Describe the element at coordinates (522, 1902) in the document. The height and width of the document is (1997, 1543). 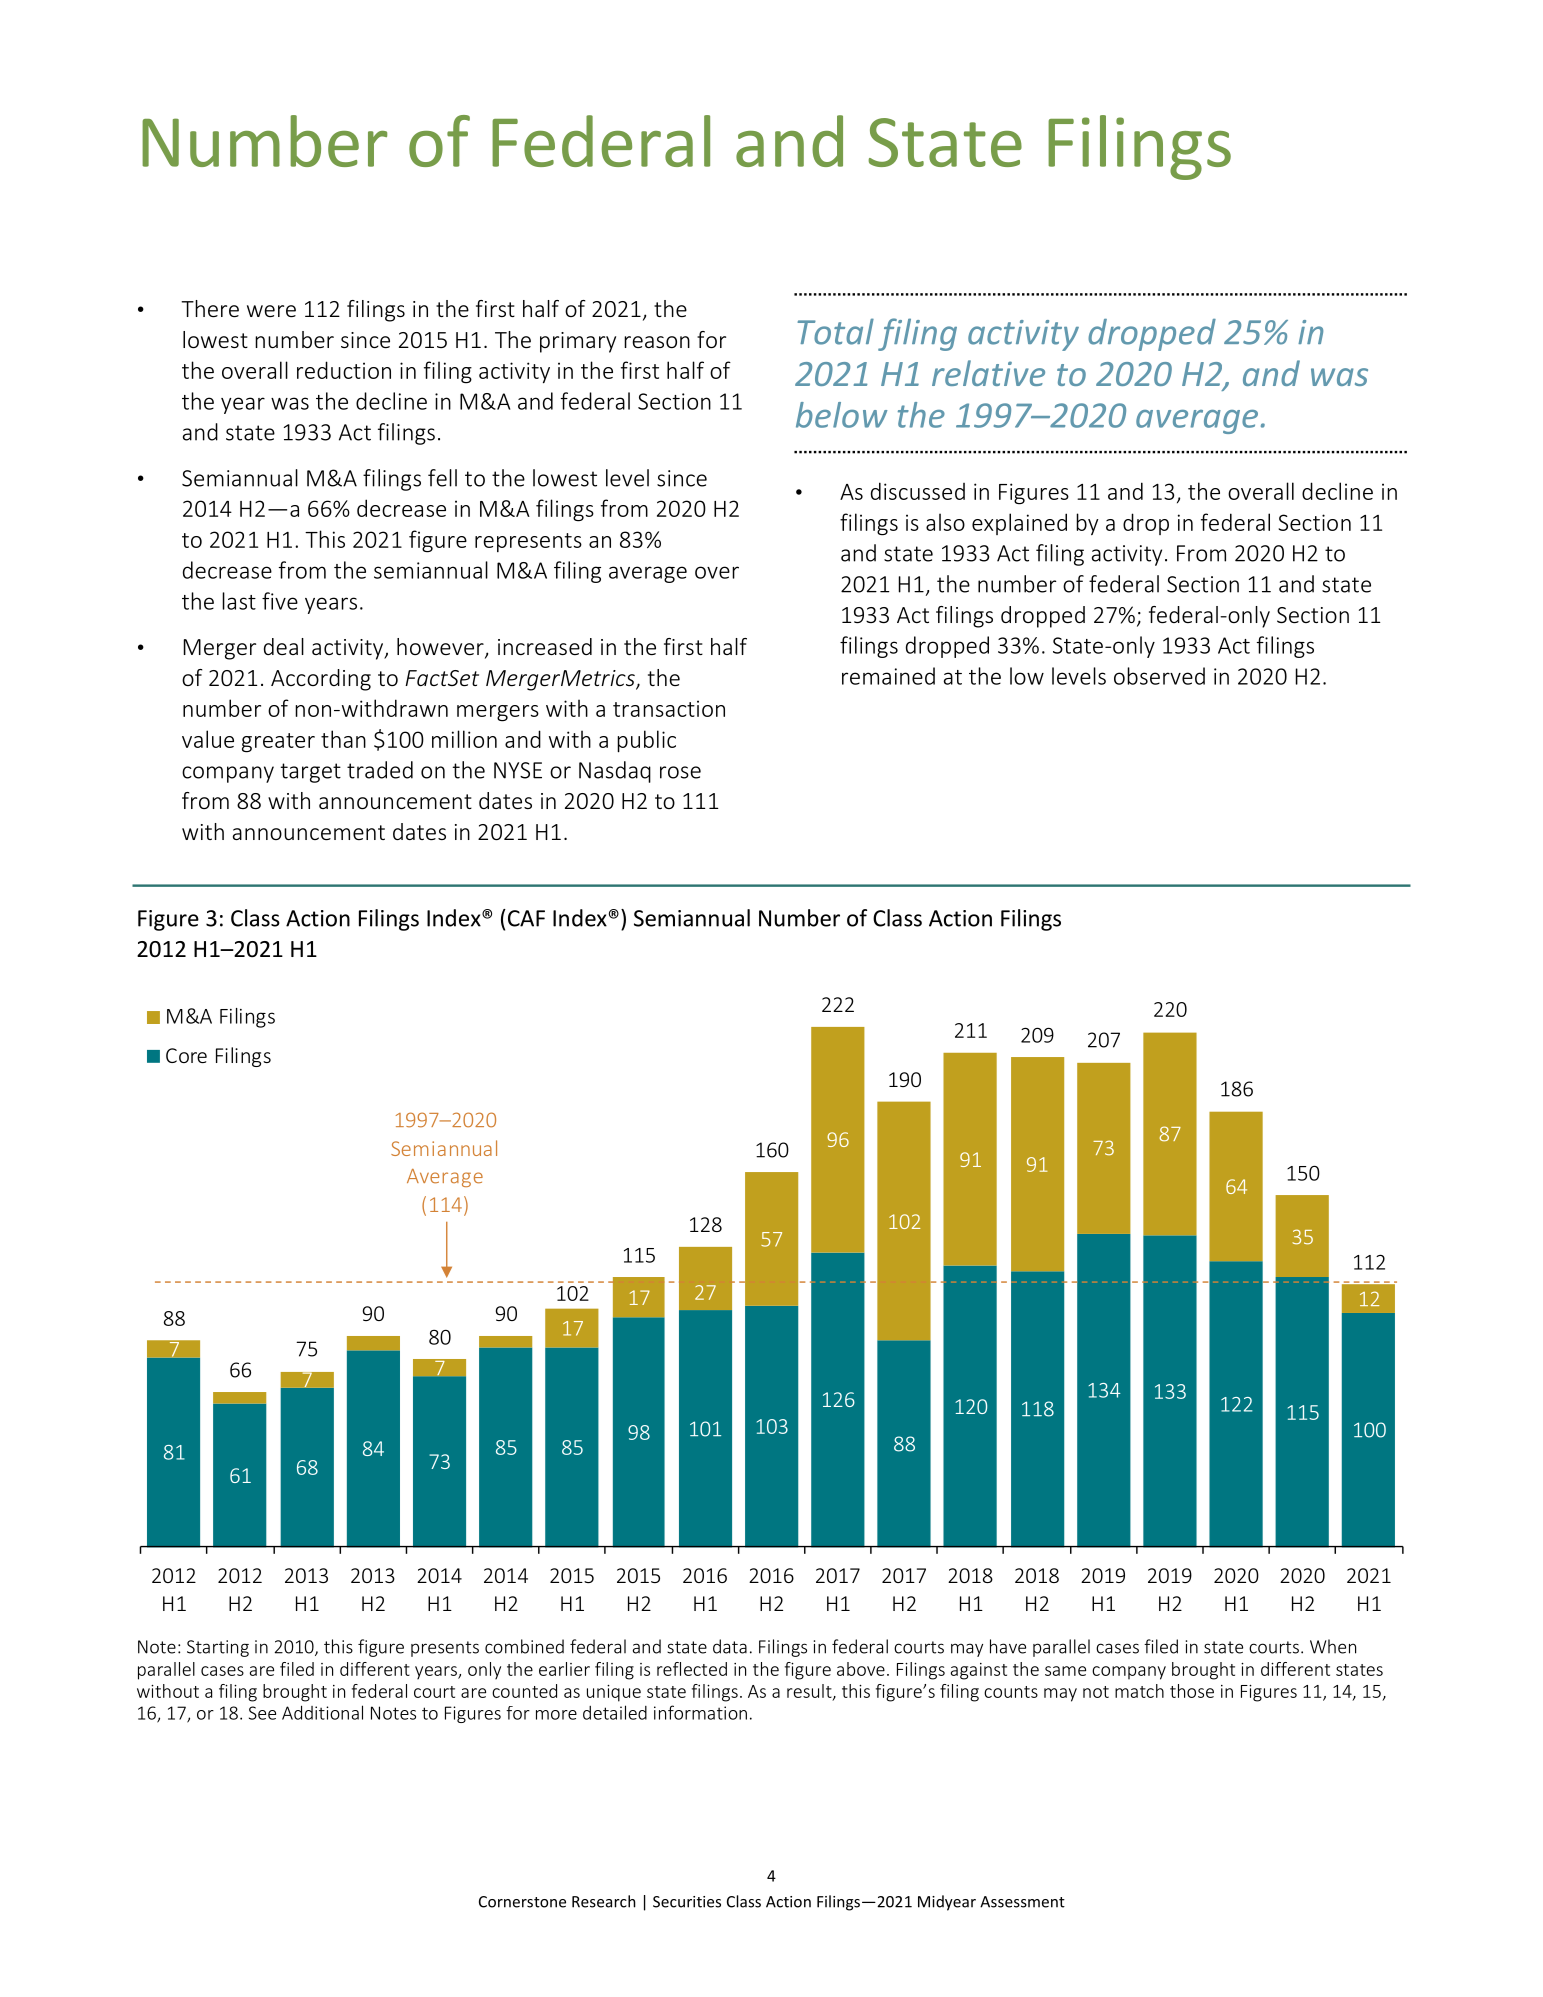
I see `Cornerstone` at that location.
